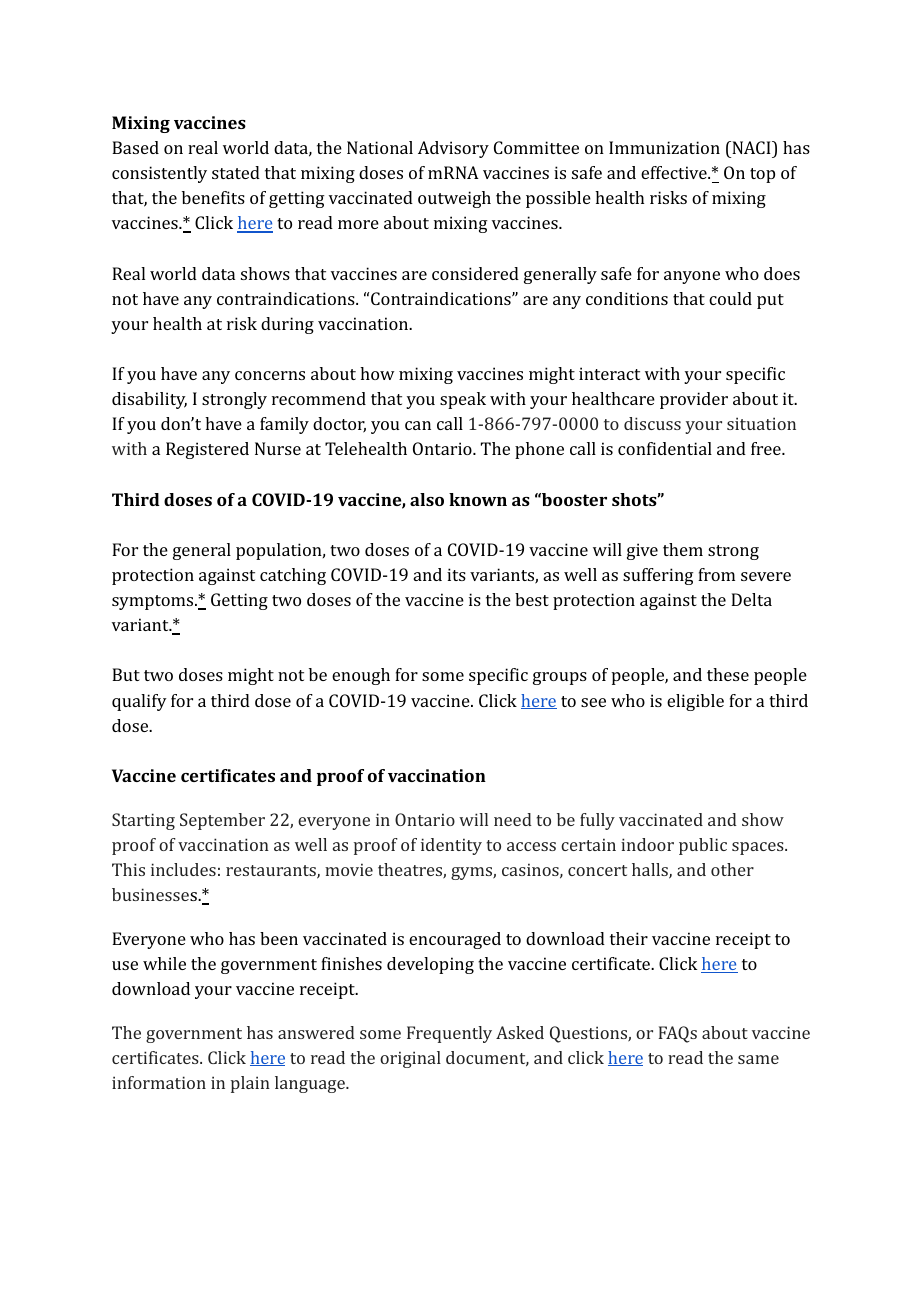  I want to click on benefits, so click(213, 197).
